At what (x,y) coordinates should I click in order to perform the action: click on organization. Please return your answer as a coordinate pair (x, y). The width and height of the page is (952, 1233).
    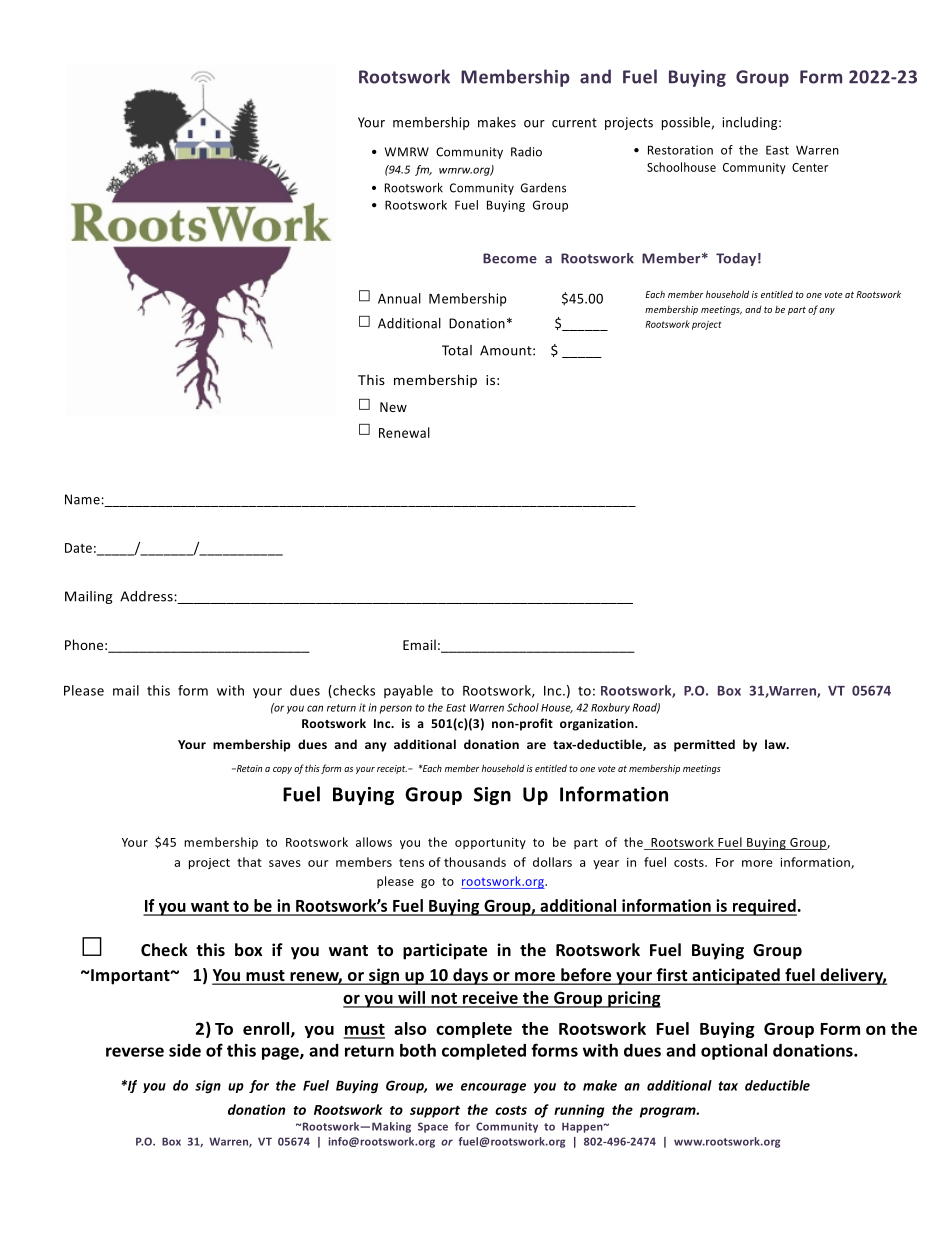
    Looking at the image, I should click on (598, 725).
